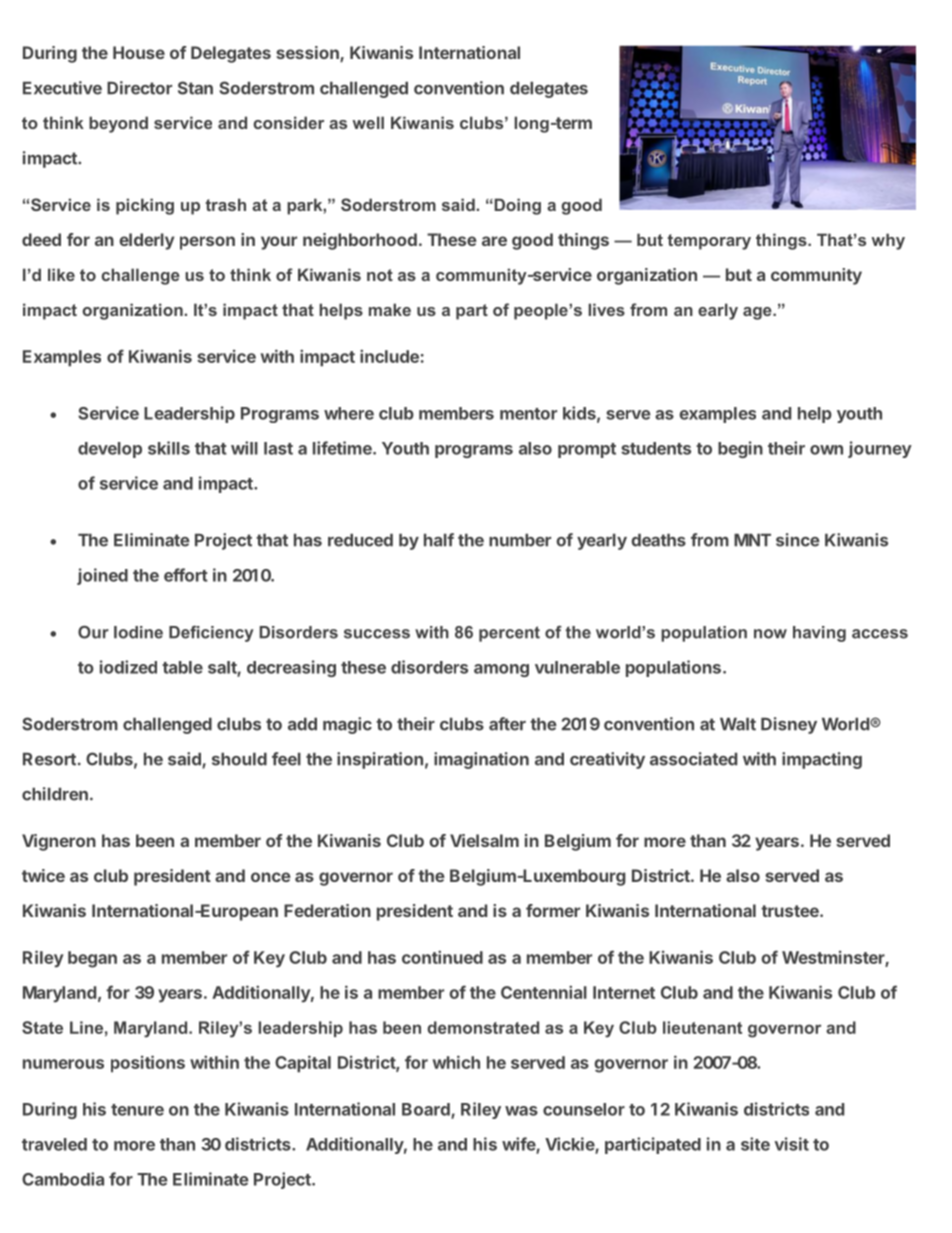 The width and height of the page is (952, 1233). Describe the element at coordinates (139, 88) in the page. I see `Director` at that location.
